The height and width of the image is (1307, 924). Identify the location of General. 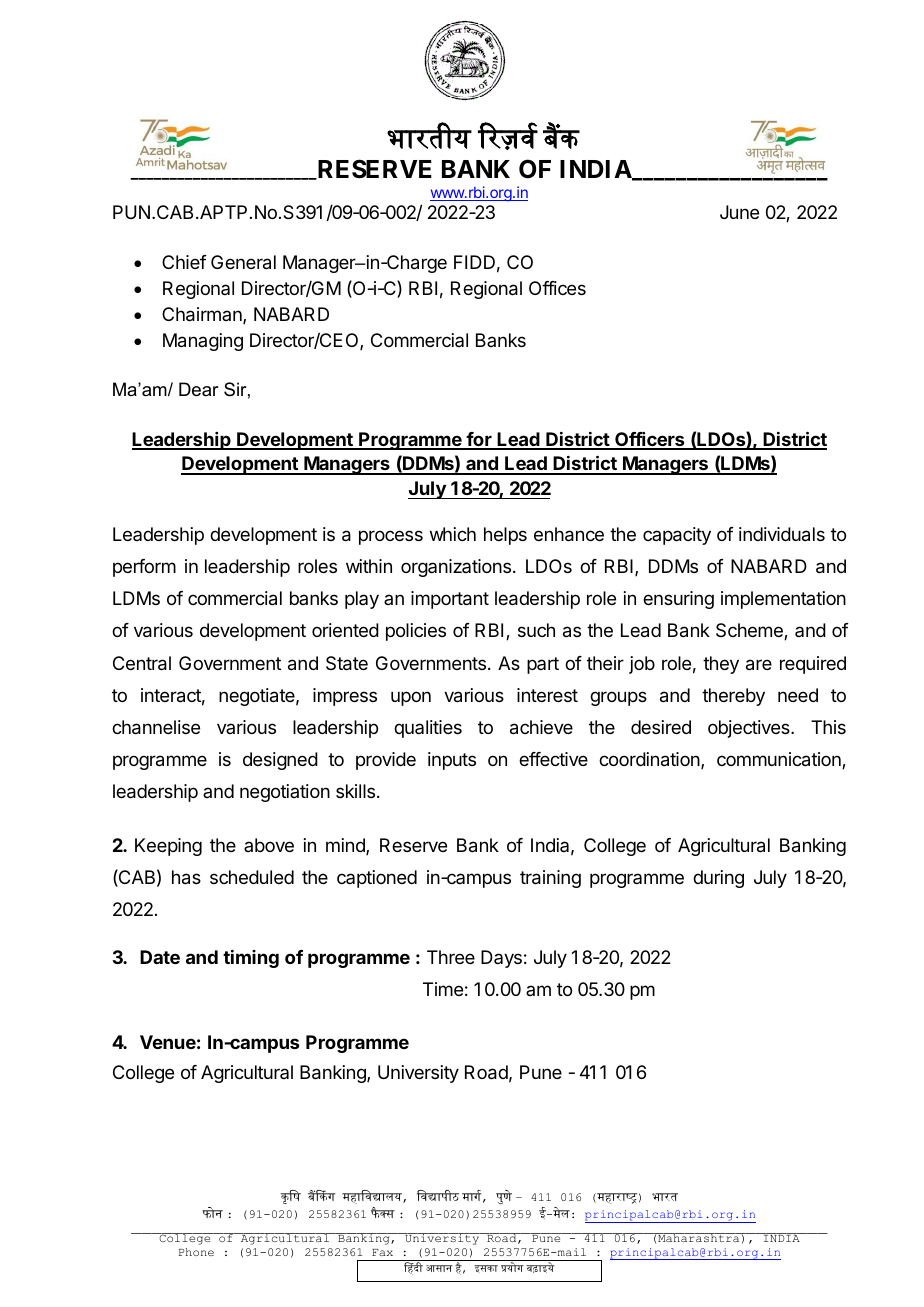
(243, 262).
